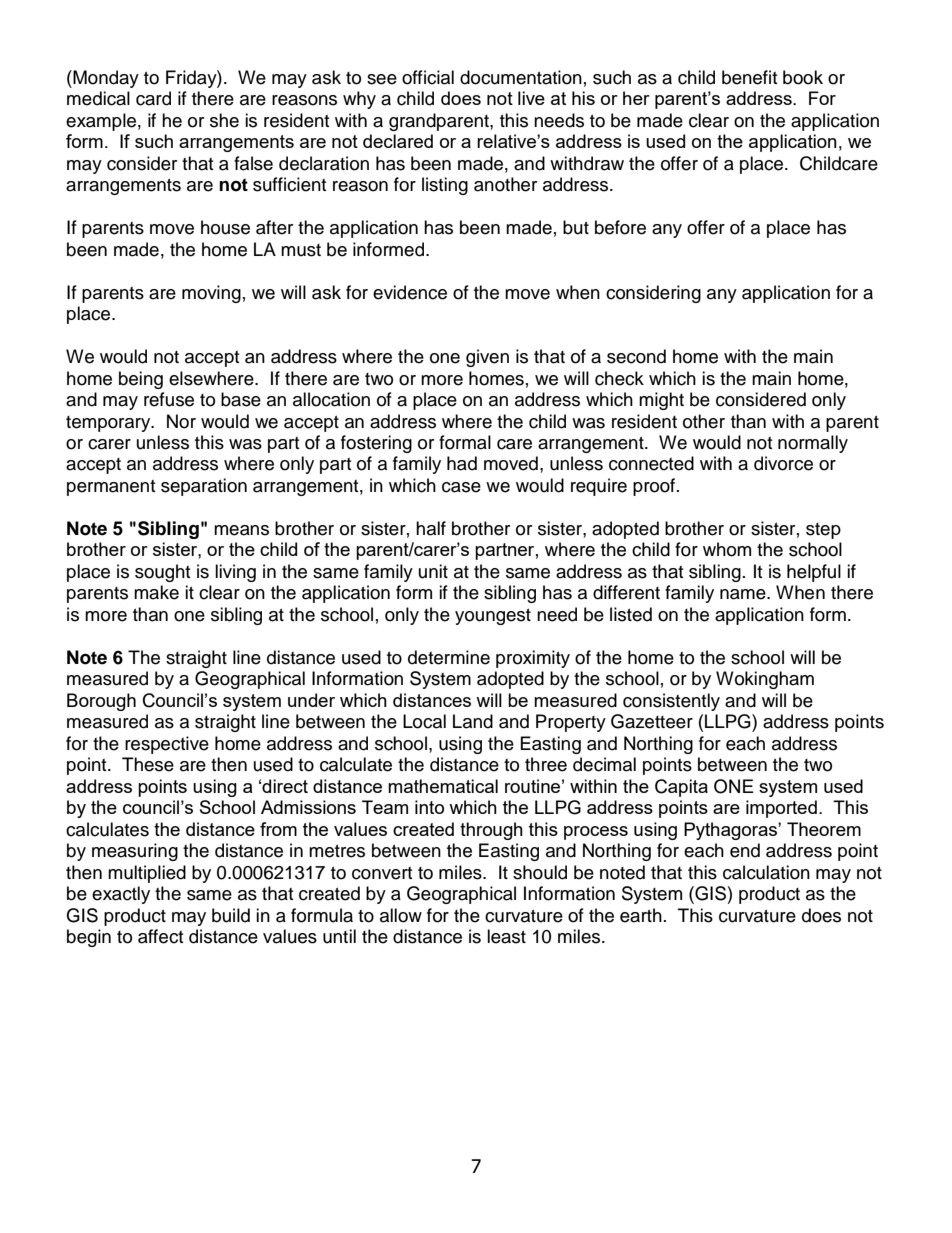  What do you see at coordinates (160, 936) in the screenshot?
I see `affect` at bounding box center [160, 936].
